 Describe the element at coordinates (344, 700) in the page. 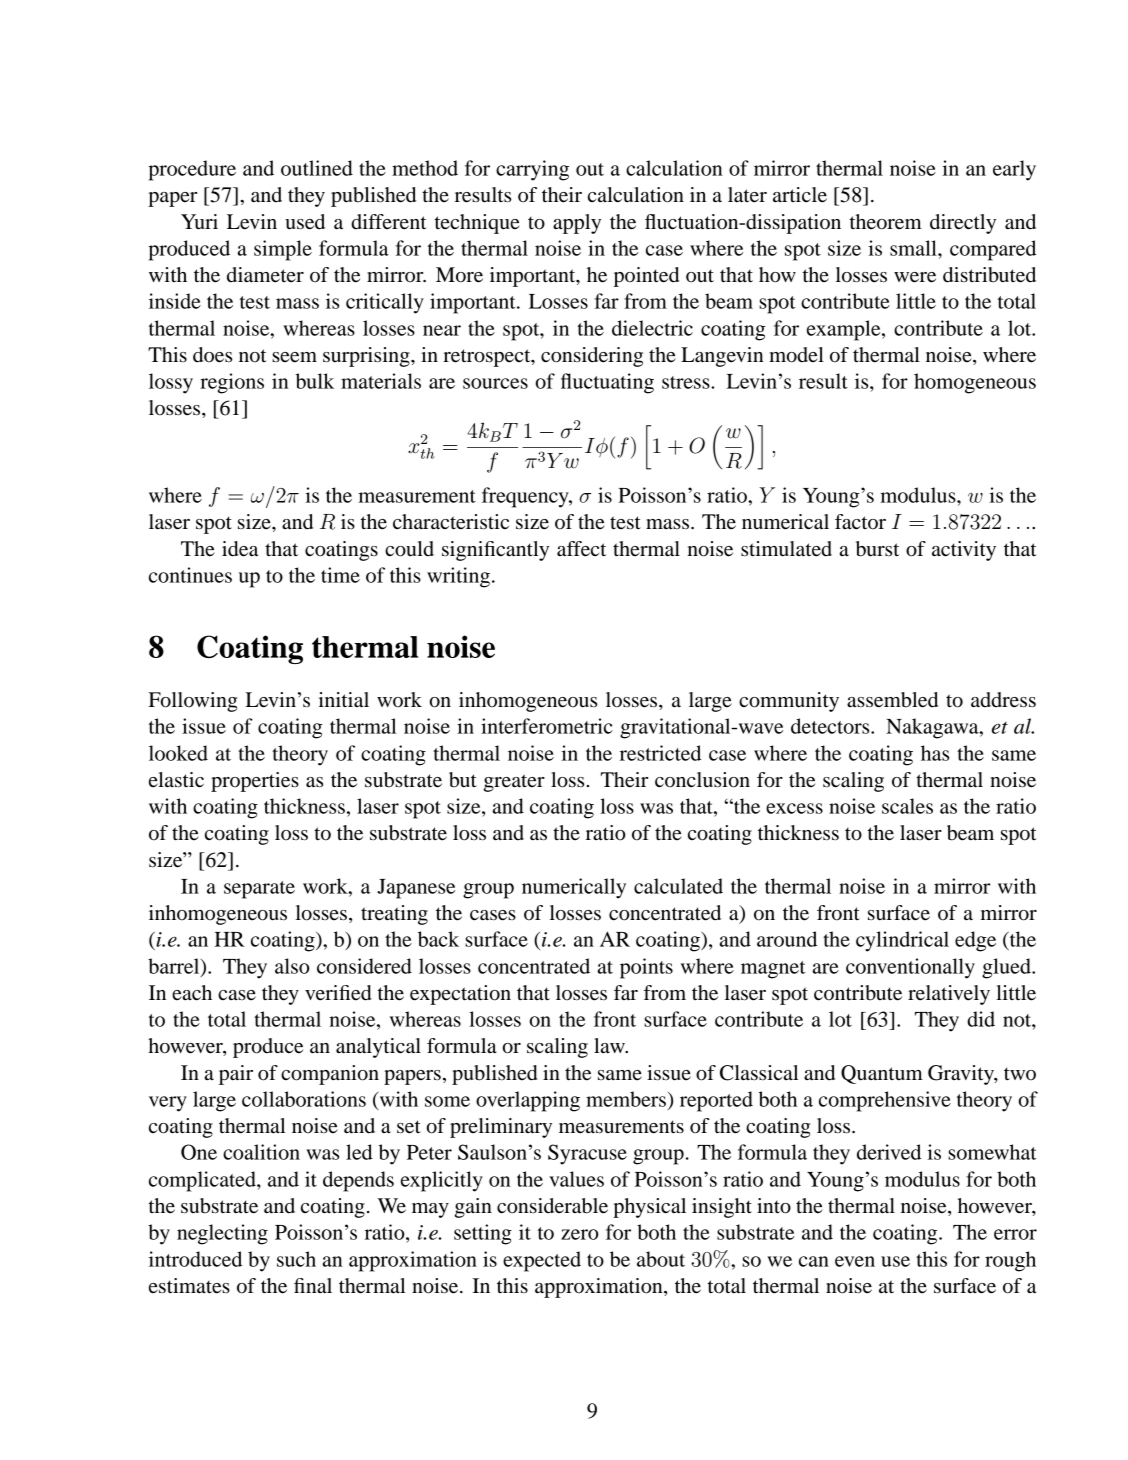

I see `initial` at that location.
